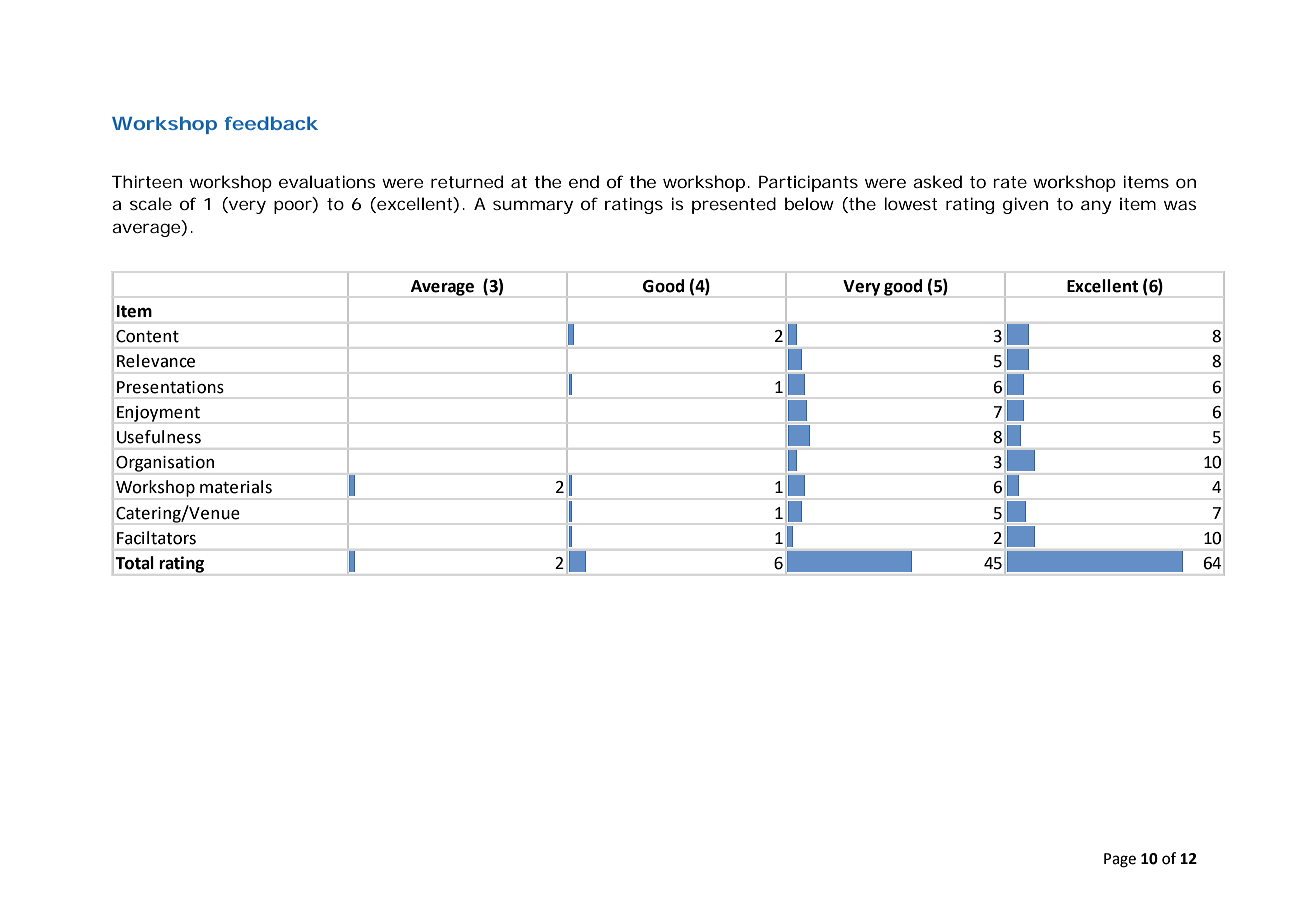 The image size is (1309, 924). What do you see at coordinates (170, 387) in the screenshot?
I see `Presentations` at bounding box center [170, 387].
